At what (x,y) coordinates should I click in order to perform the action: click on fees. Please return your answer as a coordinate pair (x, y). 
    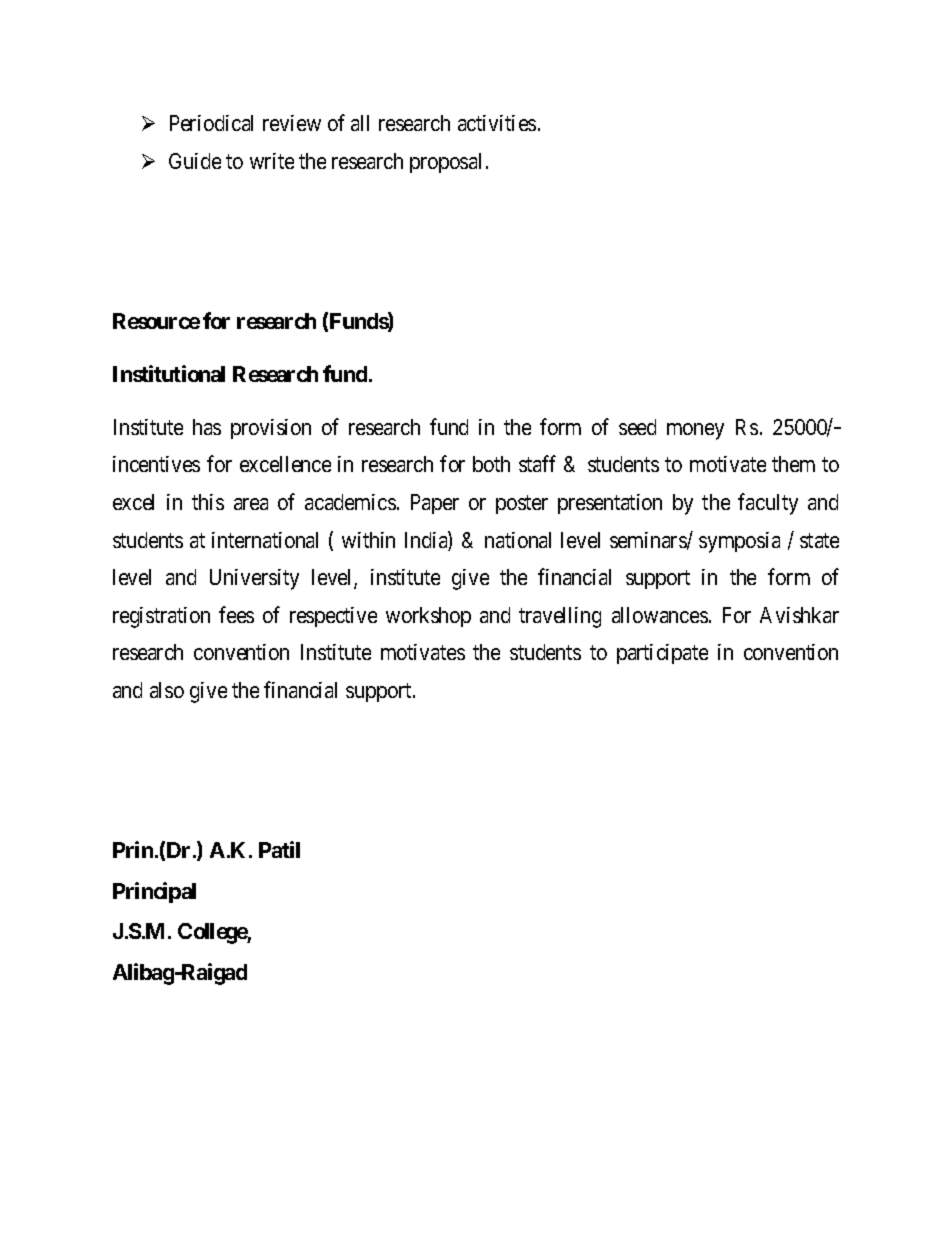
    Looking at the image, I should click on (236, 614).
